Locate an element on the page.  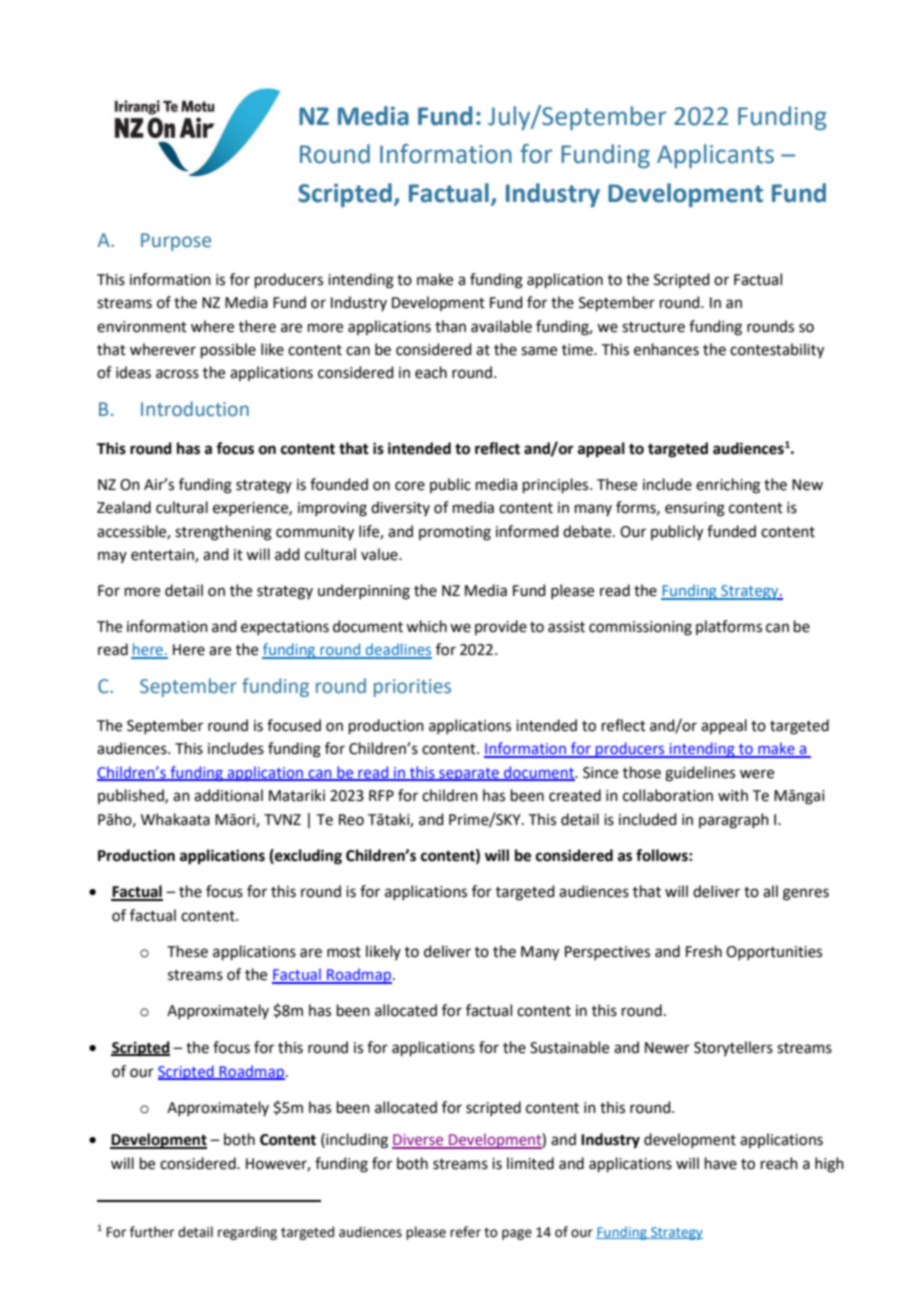
enriching is located at coordinates (728, 486).
